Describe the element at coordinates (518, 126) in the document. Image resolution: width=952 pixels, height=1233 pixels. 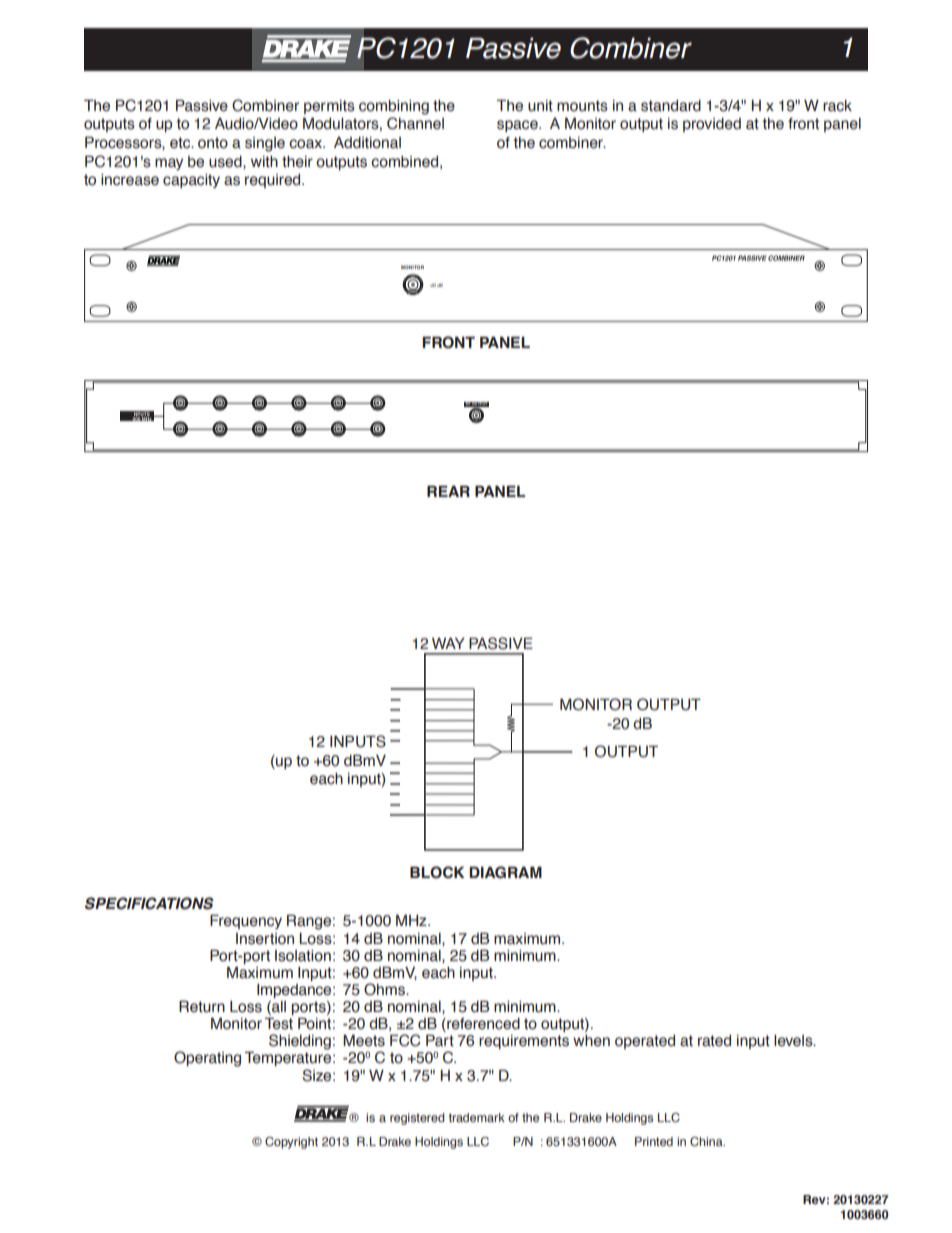
I see `space` at that location.
